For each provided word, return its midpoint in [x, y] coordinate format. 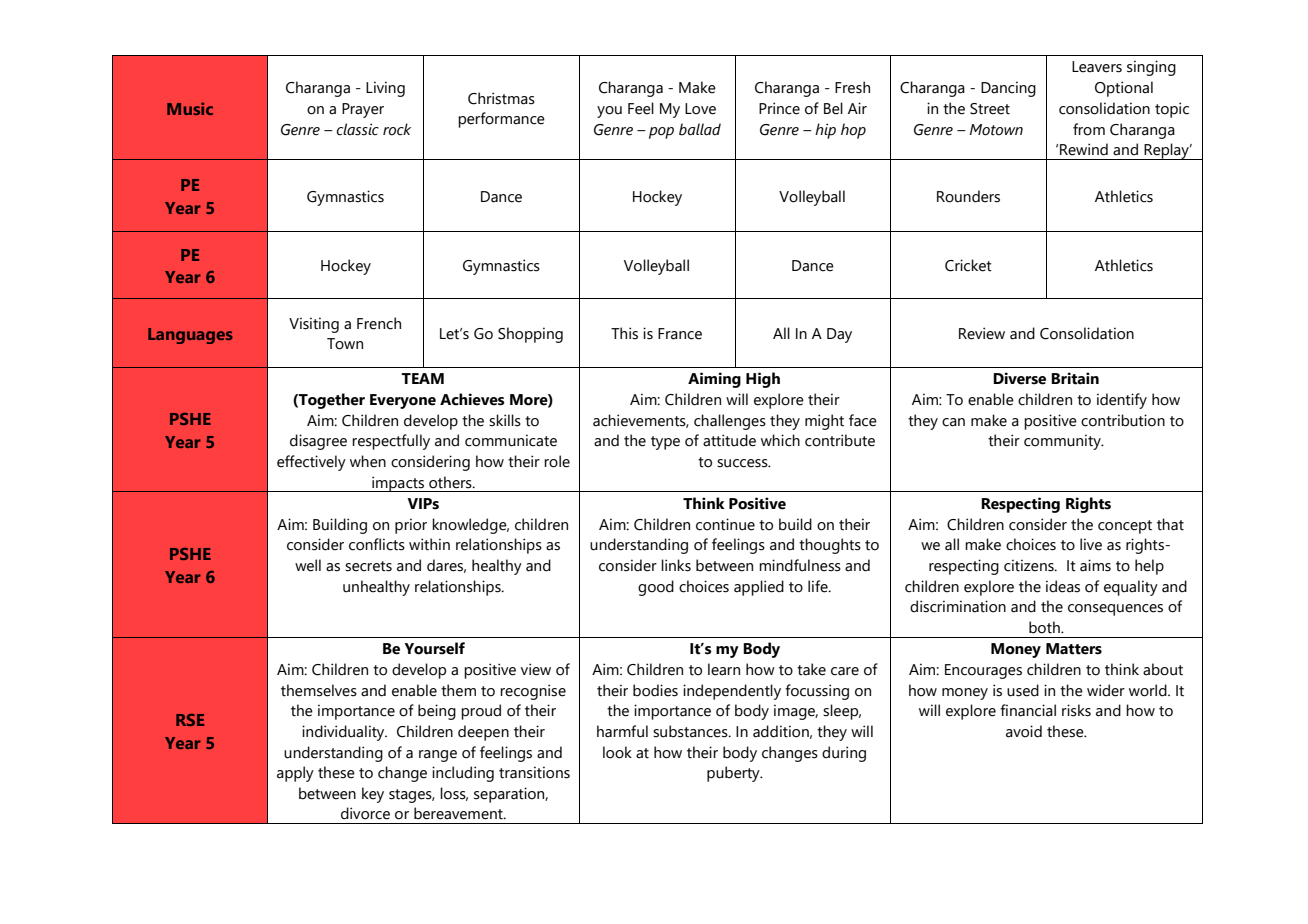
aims [1095, 565]
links [676, 565]
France [680, 334]
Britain [1075, 378]
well [308, 565]
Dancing [1008, 89]
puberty [734, 774]
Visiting [314, 325]
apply [295, 774]
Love [700, 109]
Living [385, 89]
